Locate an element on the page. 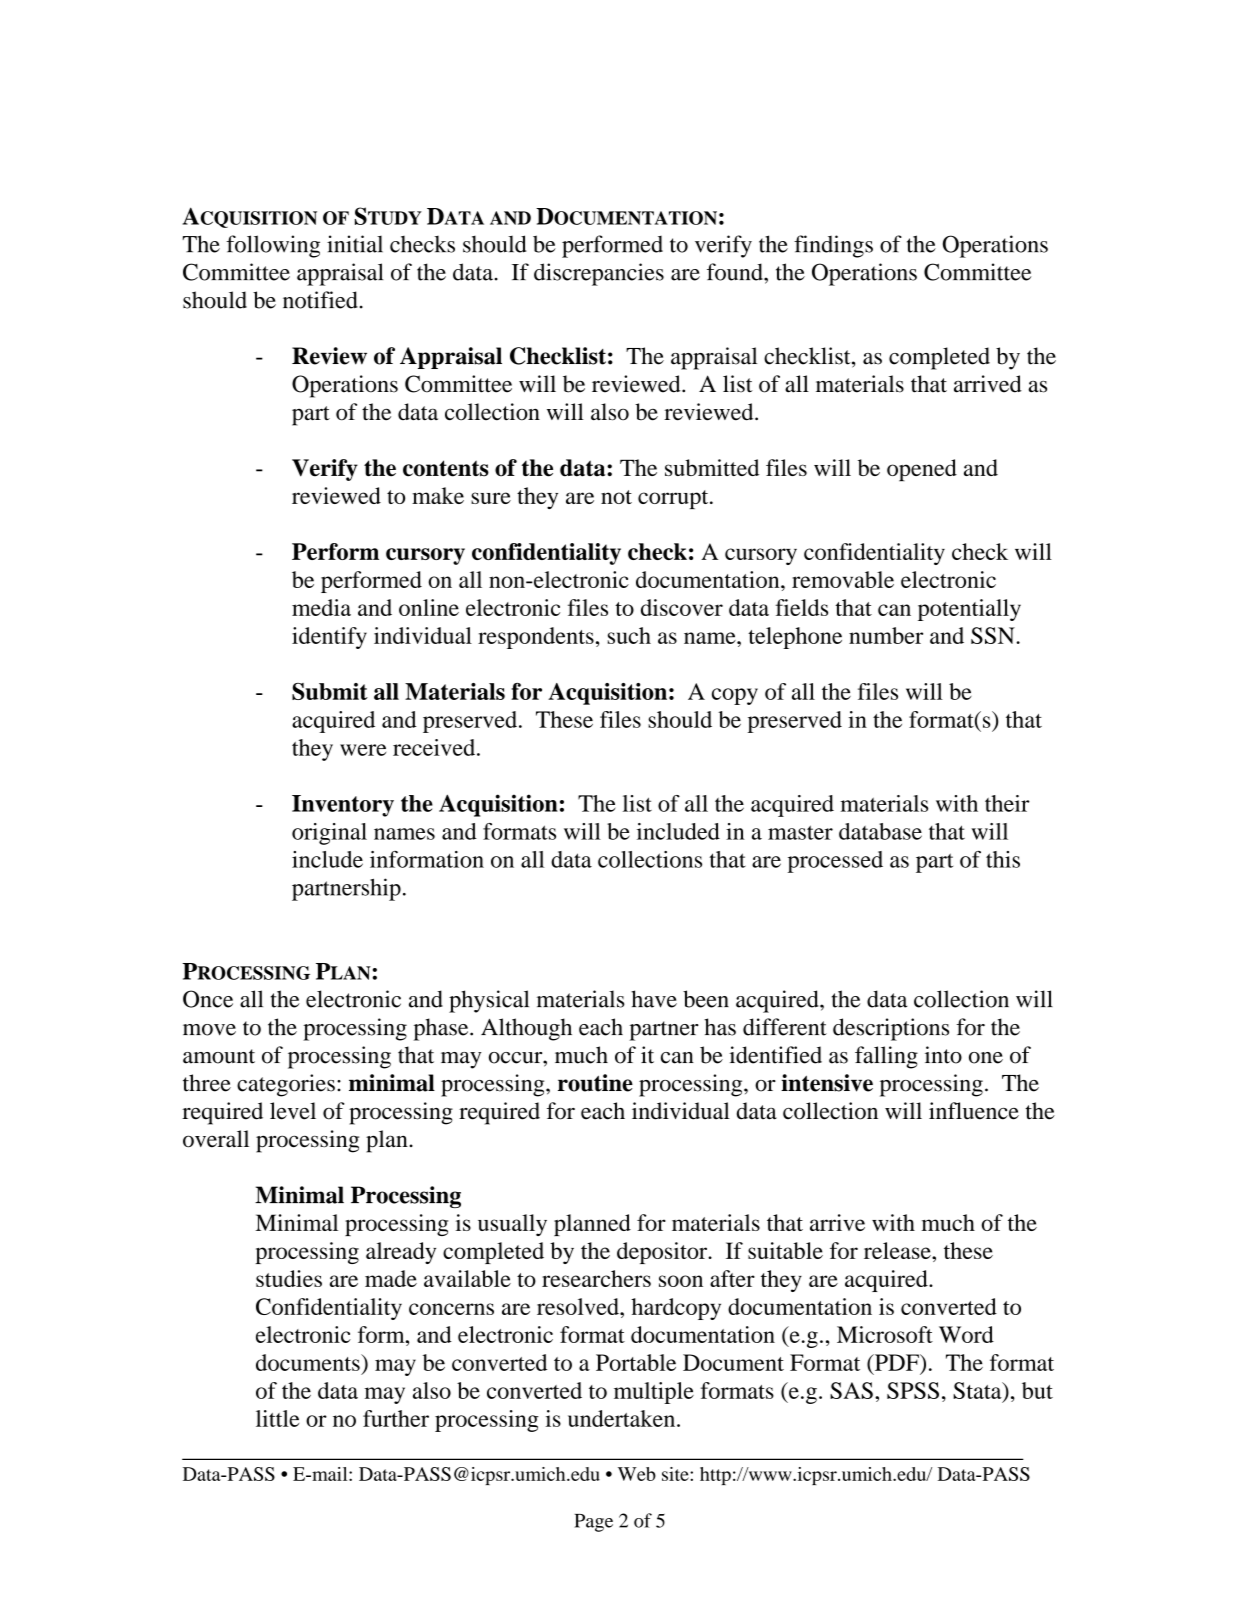  level is located at coordinates (293, 1111).
